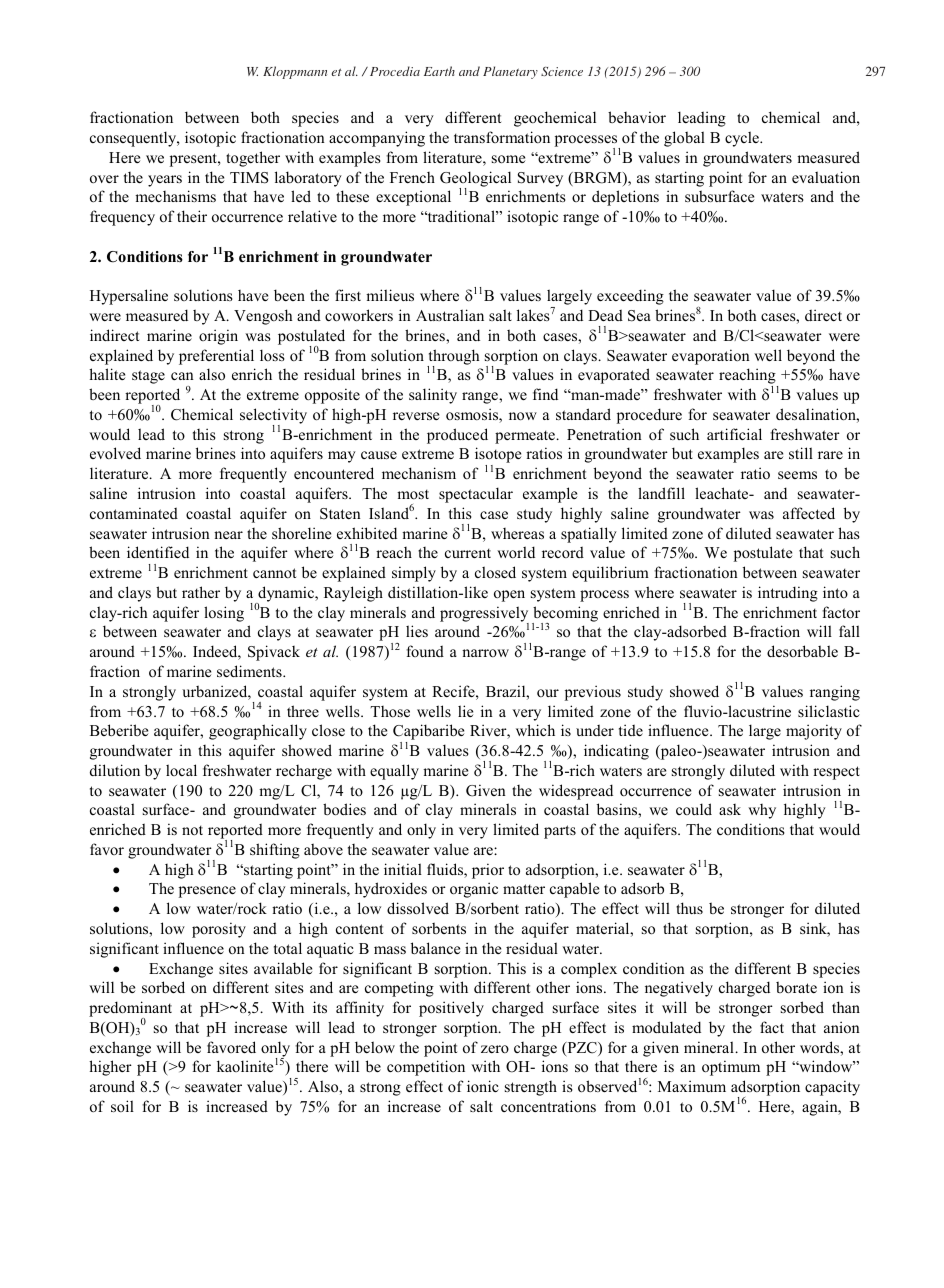  I want to click on ionic, so click(483, 1086).
